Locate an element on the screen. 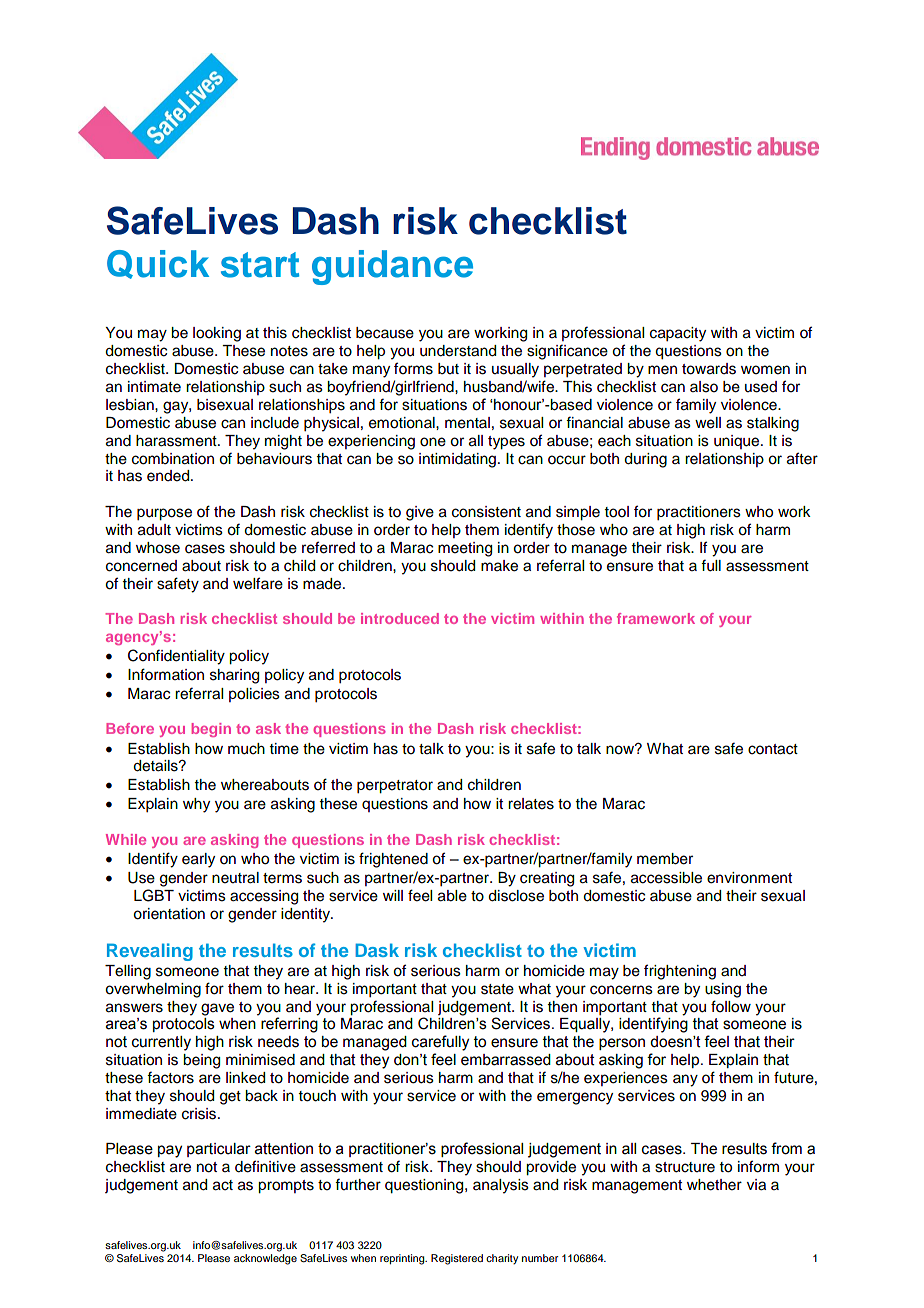 This screenshot has height=1308, width=924. acknowledge is located at coordinates (265, 1259).
